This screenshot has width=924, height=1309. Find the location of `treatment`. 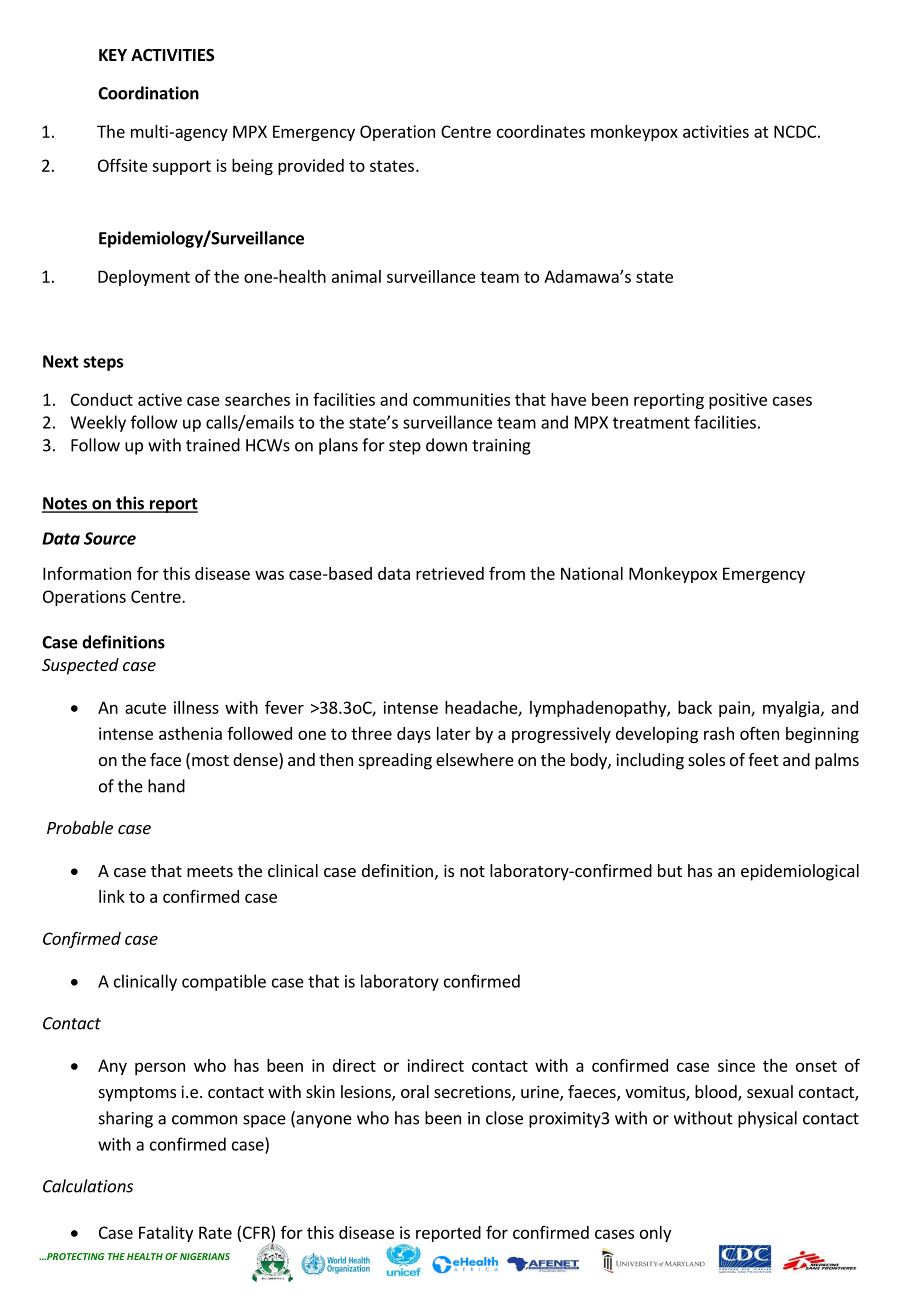

treatment is located at coordinates (651, 423).
